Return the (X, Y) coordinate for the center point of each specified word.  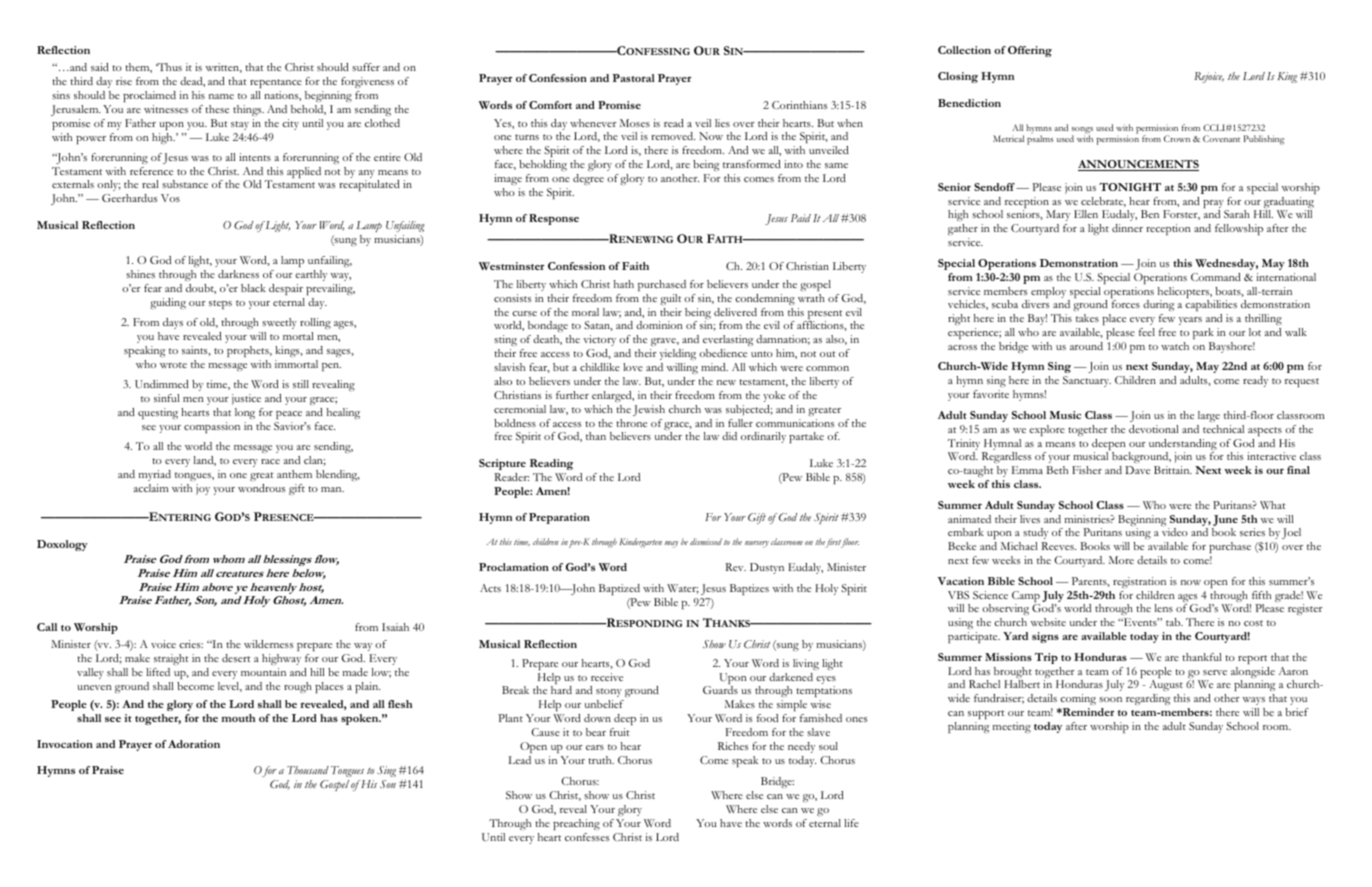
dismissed (706, 541)
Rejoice (1209, 77)
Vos (170, 198)
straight (171, 659)
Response (554, 219)
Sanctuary (1087, 381)
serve (1215, 672)
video (1175, 532)
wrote (173, 365)
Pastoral (633, 78)
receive (607, 677)
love (633, 367)
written (223, 68)
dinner (1127, 228)
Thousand (308, 770)
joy (203, 489)
